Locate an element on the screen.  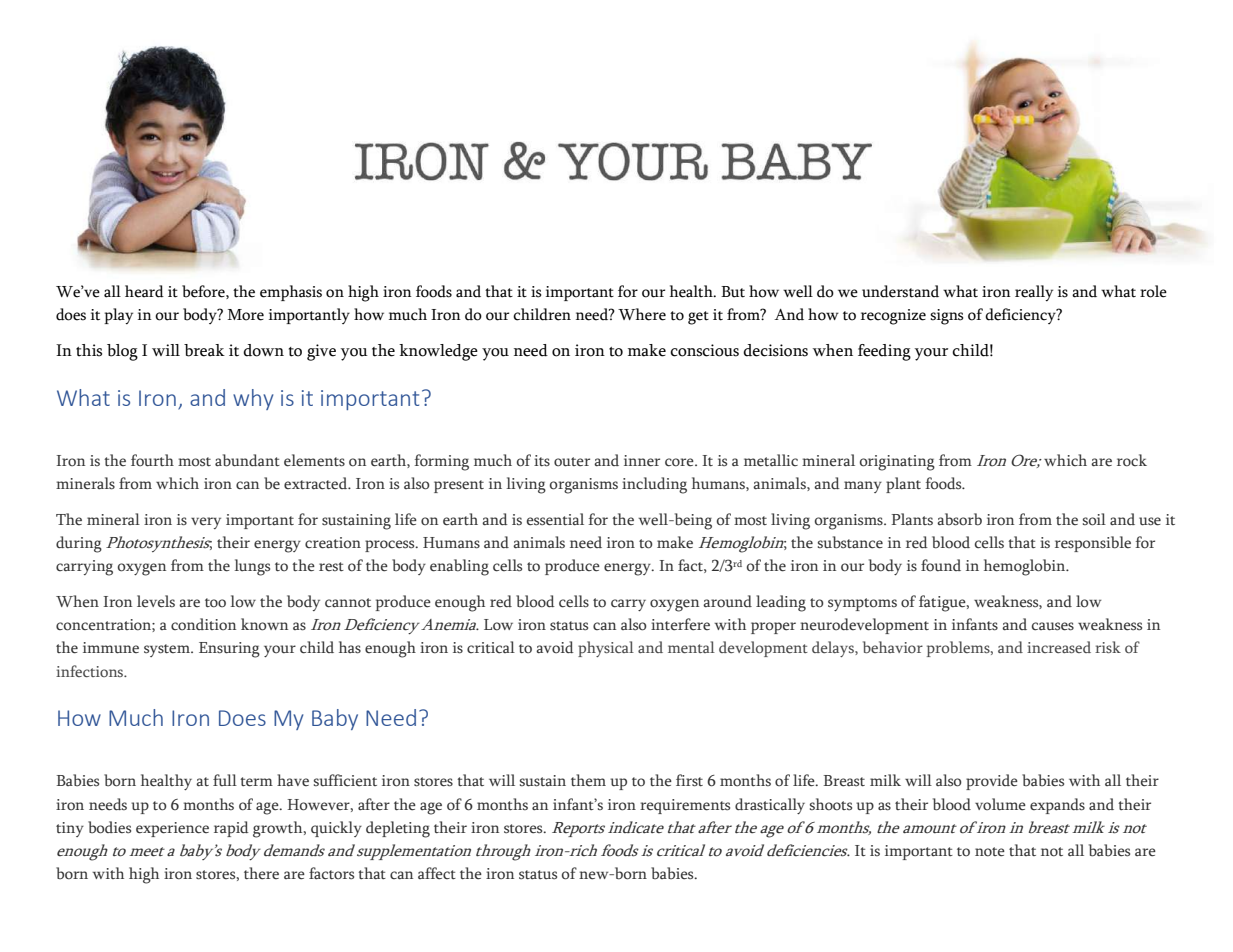
found is located at coordinates (941, 565).
